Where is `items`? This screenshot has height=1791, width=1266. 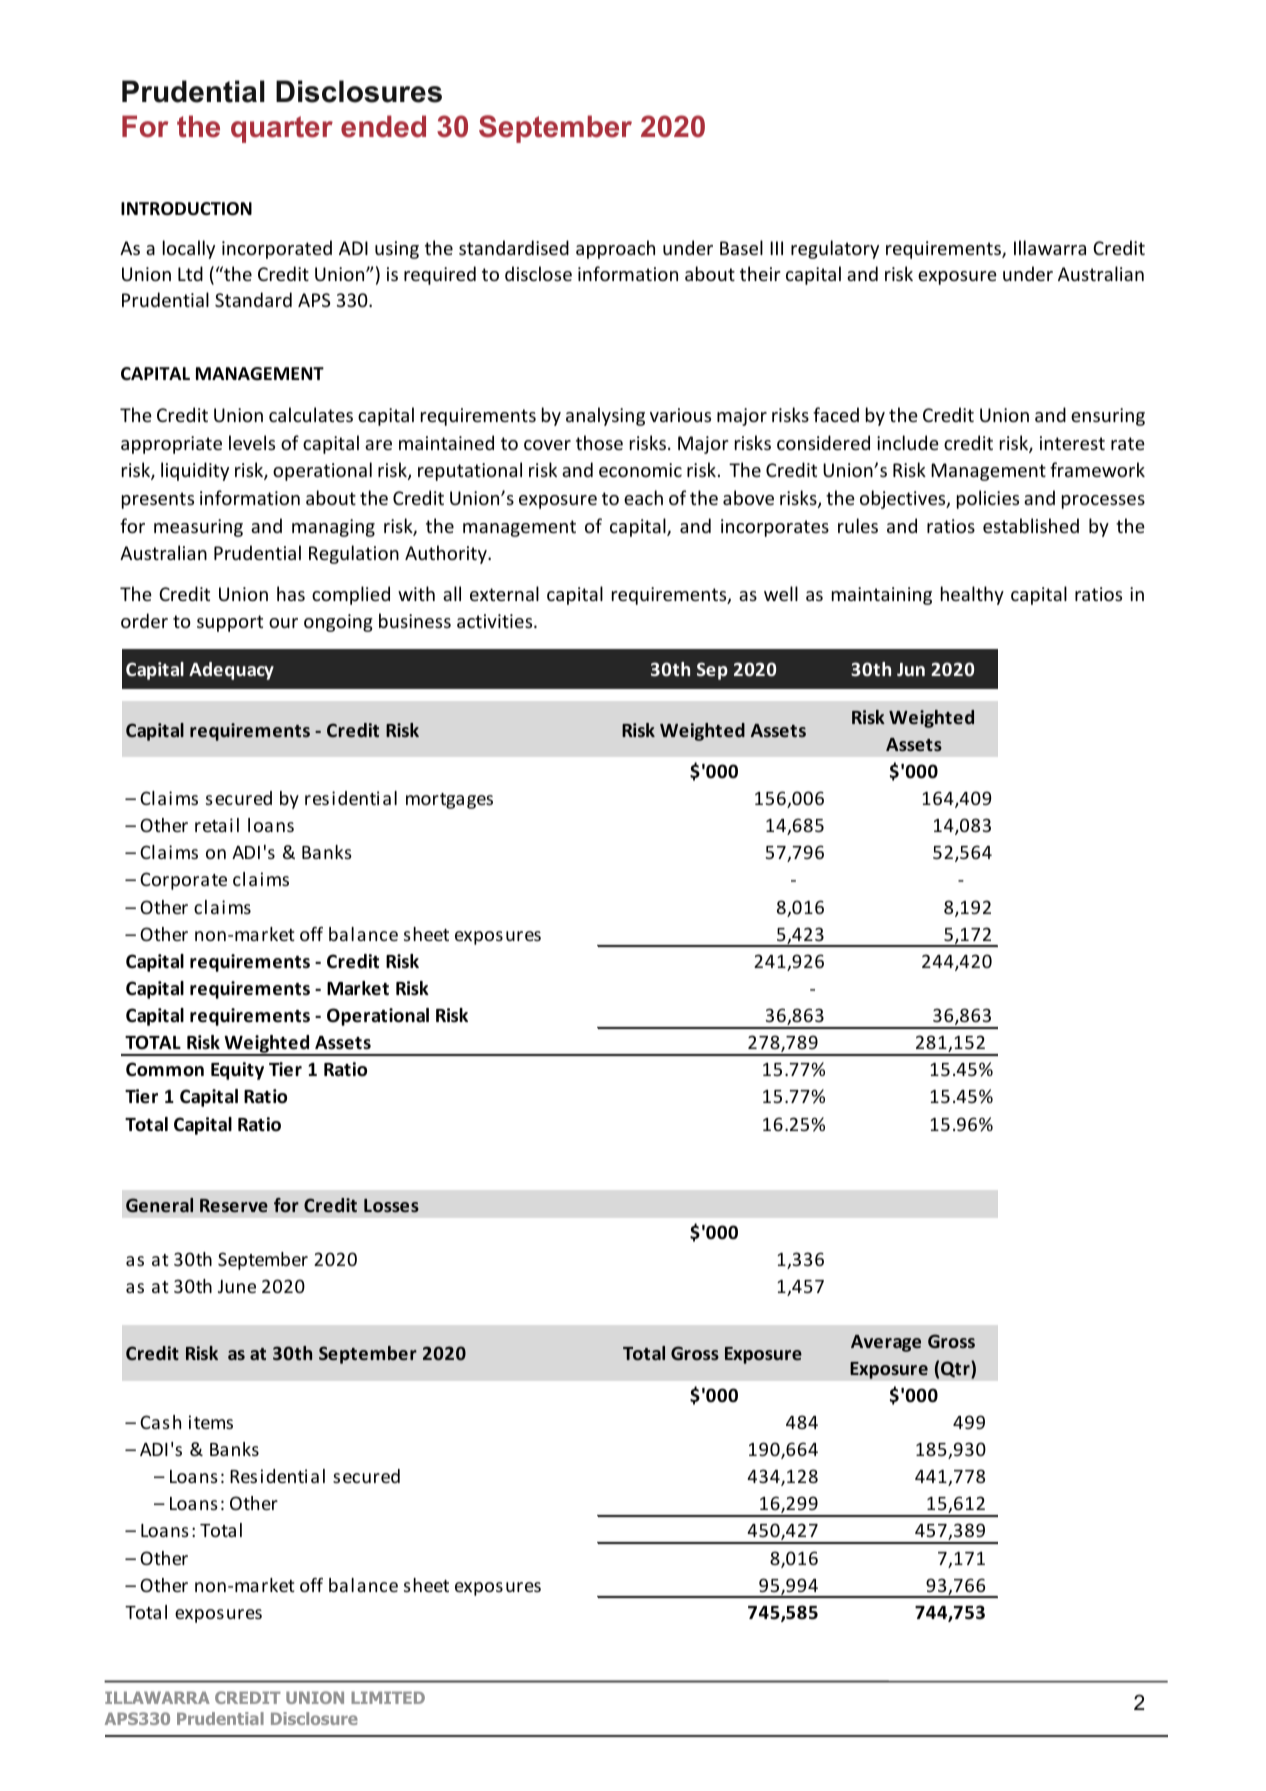
items is located at coordinates (211, 1422).
